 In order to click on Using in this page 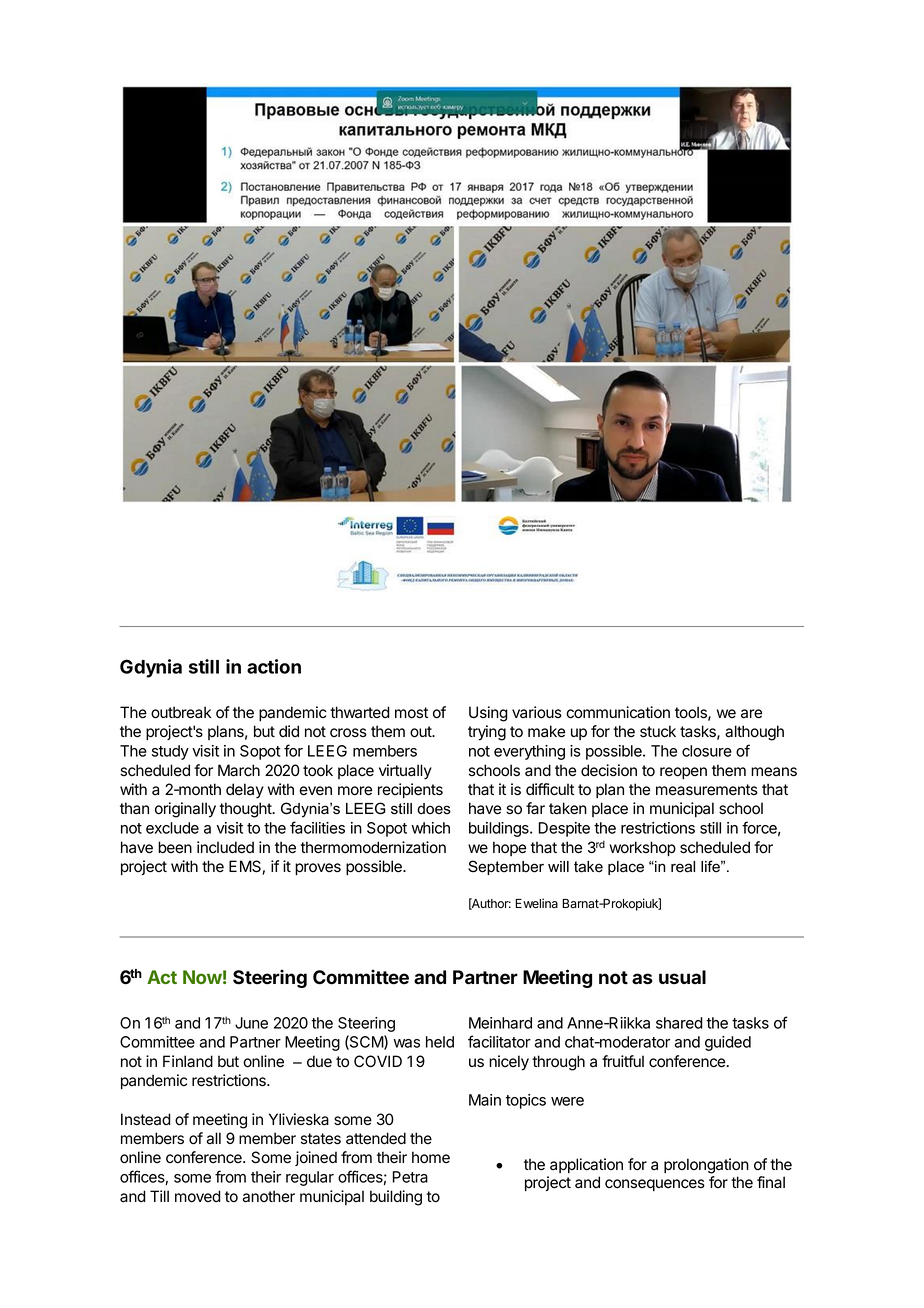, I will do `click(488, 714)`.
